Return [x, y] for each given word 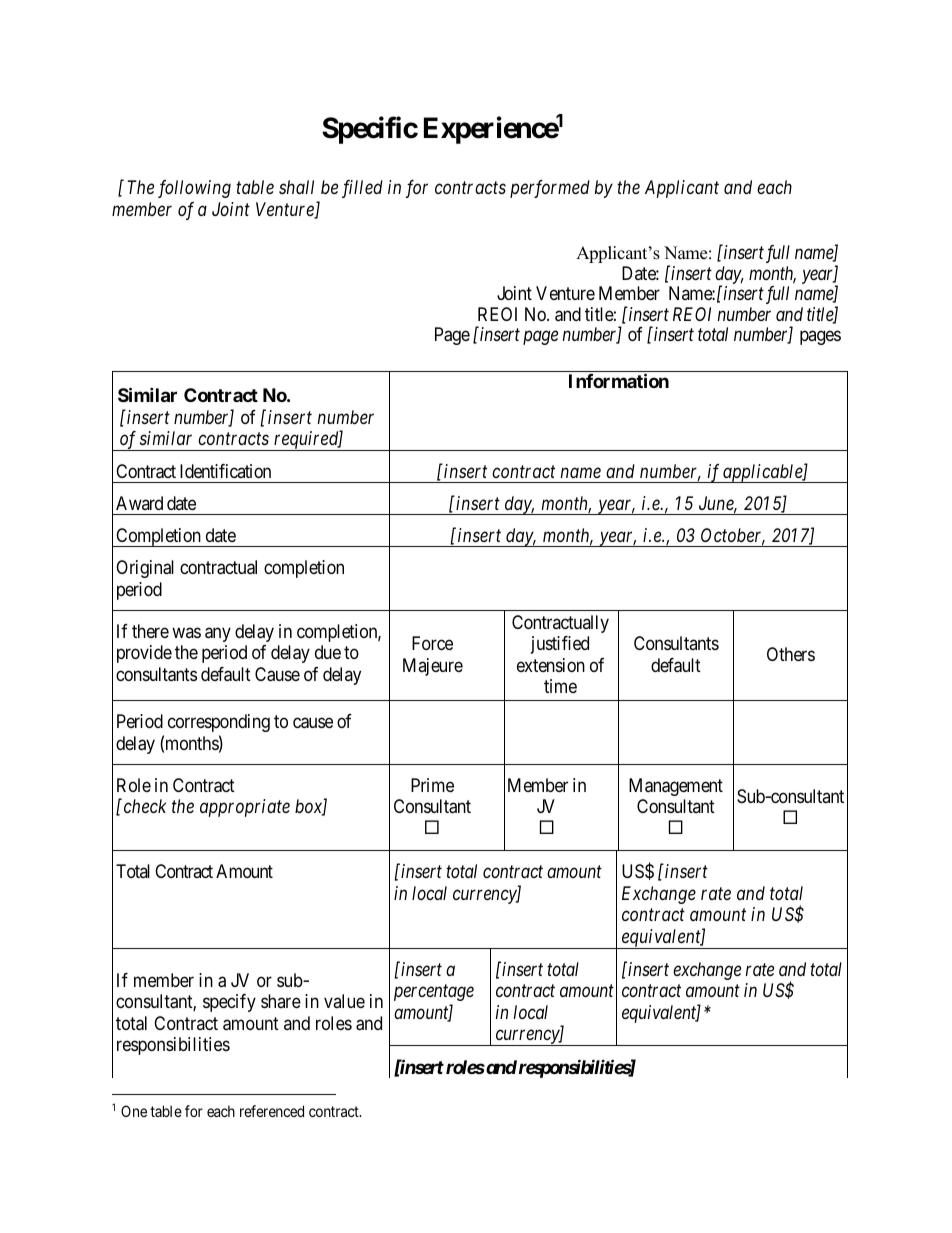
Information [619, 381]
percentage [434, 993]
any [218, 634]
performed [550, 189]
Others [791, 654]
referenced [272, 1111]
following [194, 189]
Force [432, 643]
